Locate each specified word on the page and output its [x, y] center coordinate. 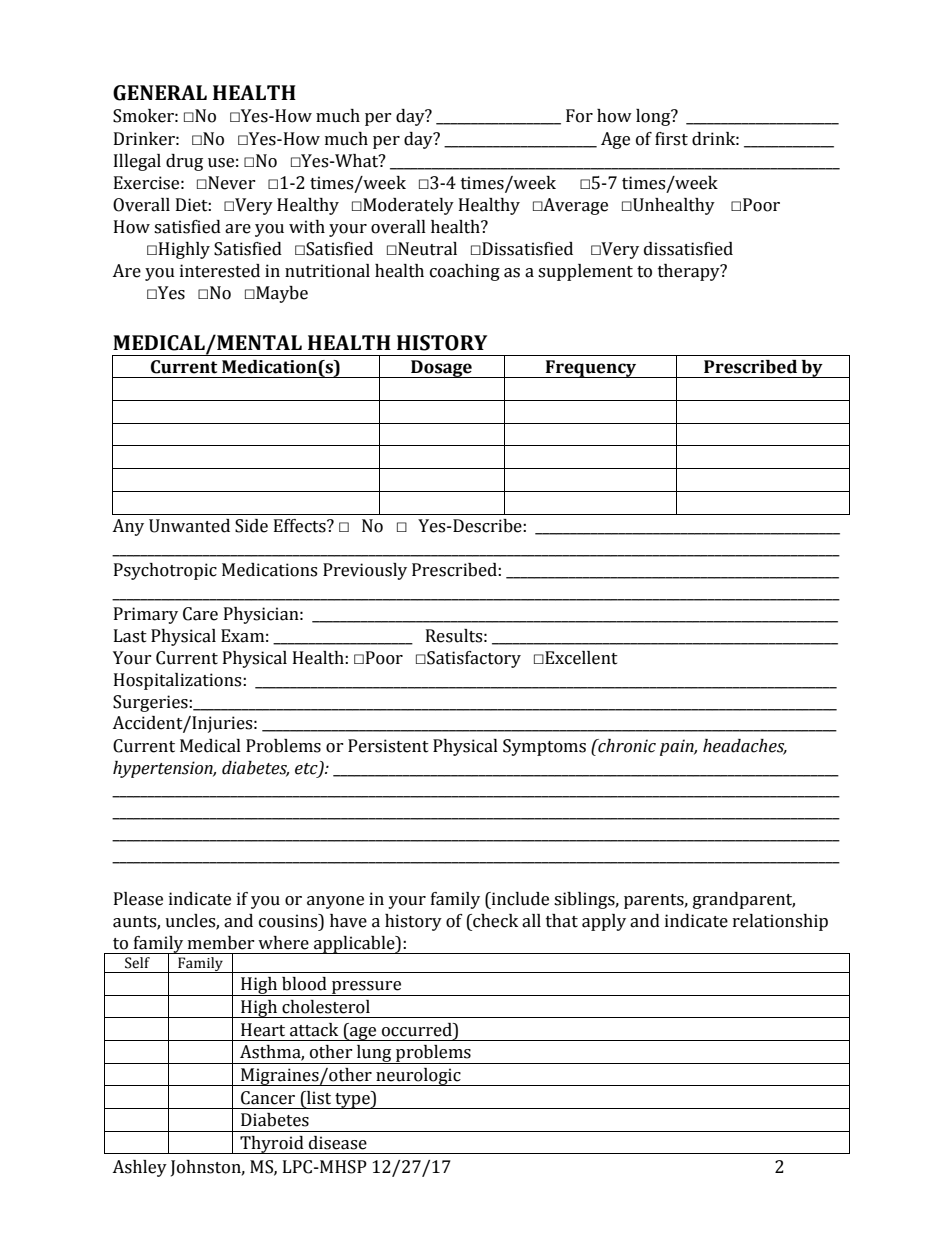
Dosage [441, 369]
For [579, 116]
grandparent [744, 900]
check [494, 921]
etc [307, 769]
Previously [365, 571]
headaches [745, 746]
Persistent [388, 746]
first [671, 139]
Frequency [591, 369]
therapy [690, 272]
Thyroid [272, 1145]
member [221, 943]
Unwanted [189, 526]
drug [184, 162]
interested [220, 271]
